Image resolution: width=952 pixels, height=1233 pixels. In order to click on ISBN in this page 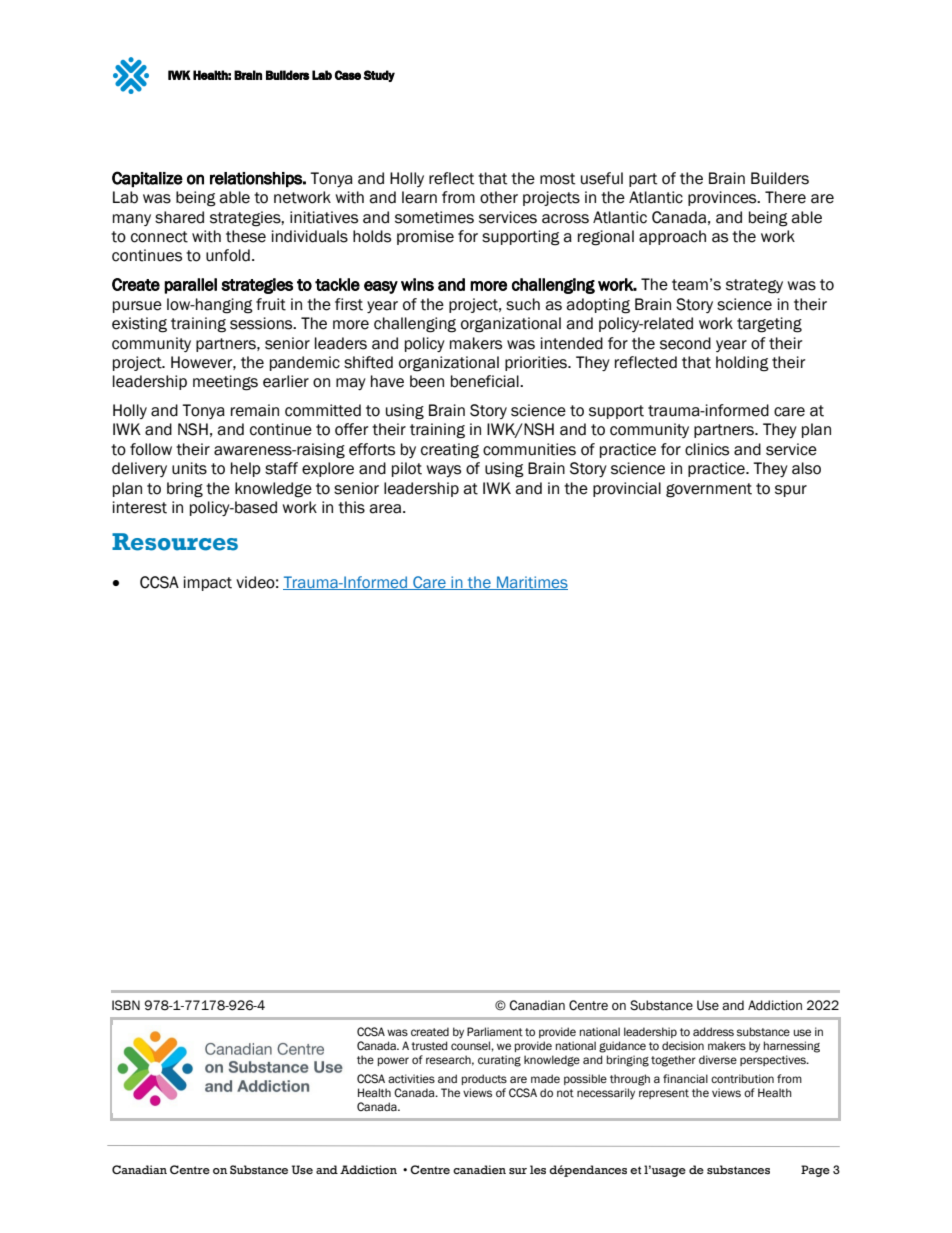, I will do `click(126, 1005)`.
